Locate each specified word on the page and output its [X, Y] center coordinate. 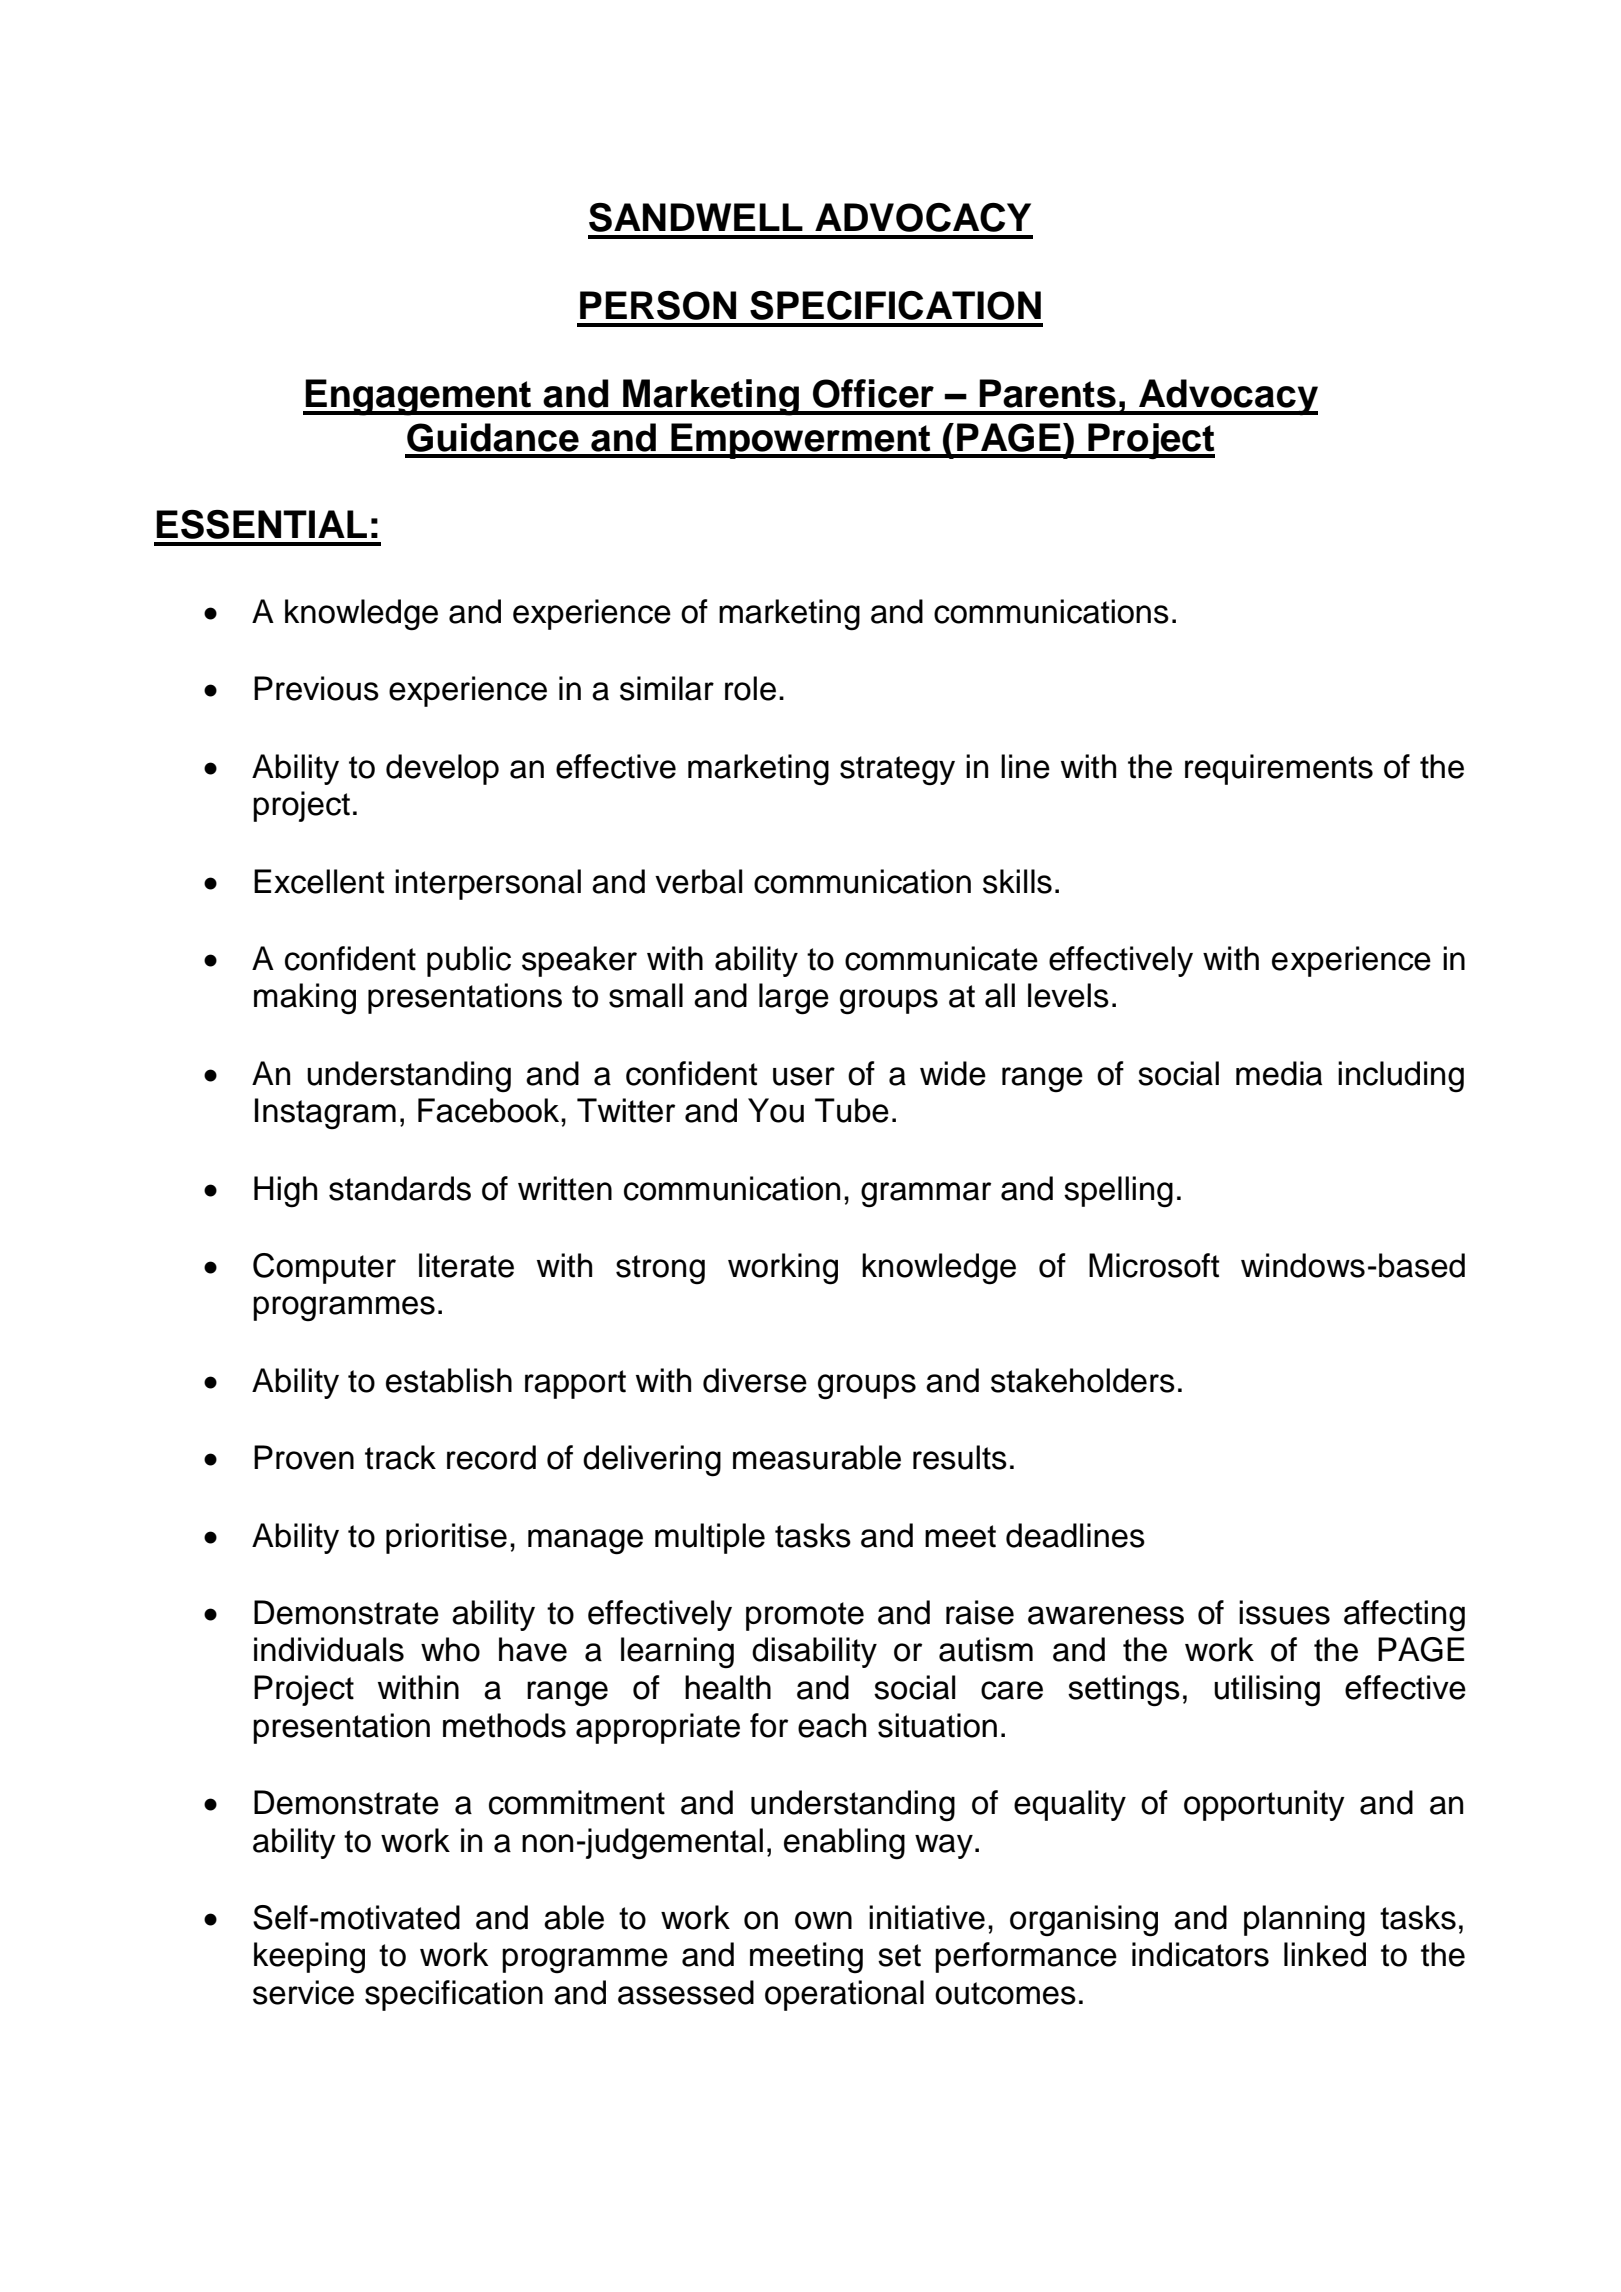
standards [400, 1188]
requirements [1279, 769]
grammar [926, 1195]
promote [805, 1616]
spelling [1118, 1192]
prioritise [446, 1538]
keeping [309, 1958]
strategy [897, 771]
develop [442, 769]
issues [1284, 1612]
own [823, 1920]
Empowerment [801, 441]
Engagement [419, 397]
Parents [1047, 393]
